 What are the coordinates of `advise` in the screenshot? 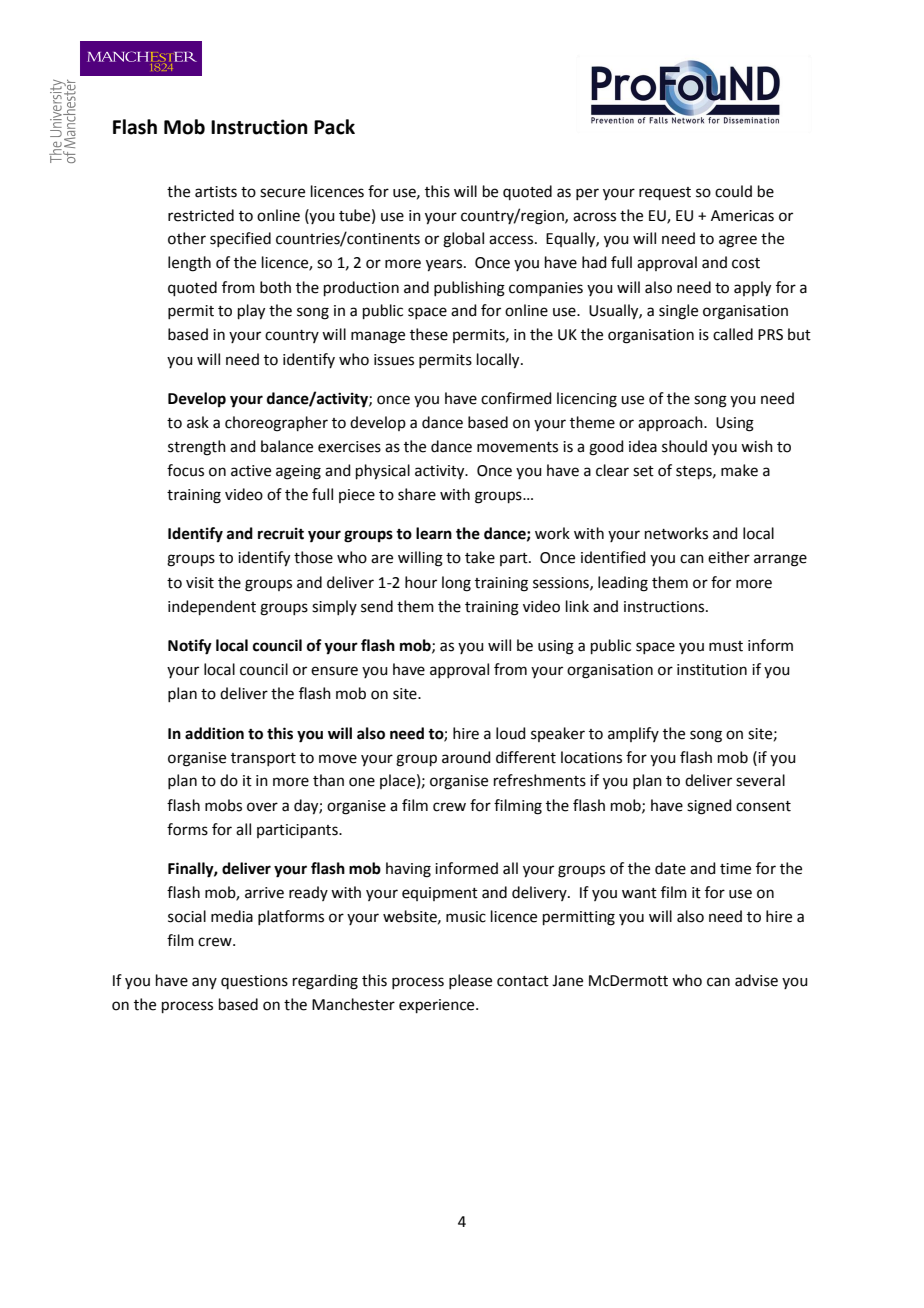 It's located at (756, 980).
